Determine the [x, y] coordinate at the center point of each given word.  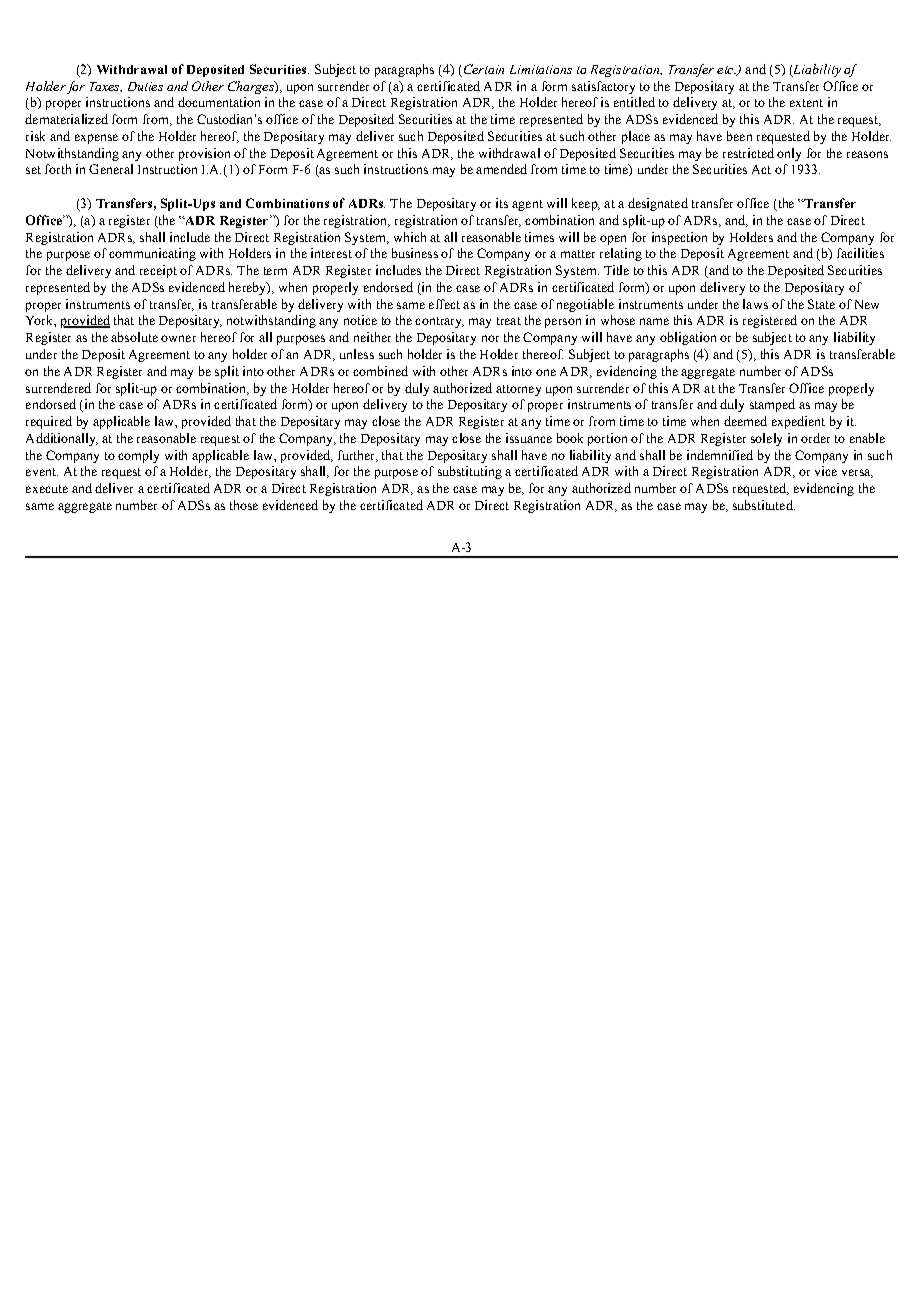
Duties [145, 86]
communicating [152, 254]
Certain [484, 69]
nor [490, 338]
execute [47, 489]
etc [726, 70]
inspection [679, 238]
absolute [134, 337]
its [502, 203]
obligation [688, 338]
